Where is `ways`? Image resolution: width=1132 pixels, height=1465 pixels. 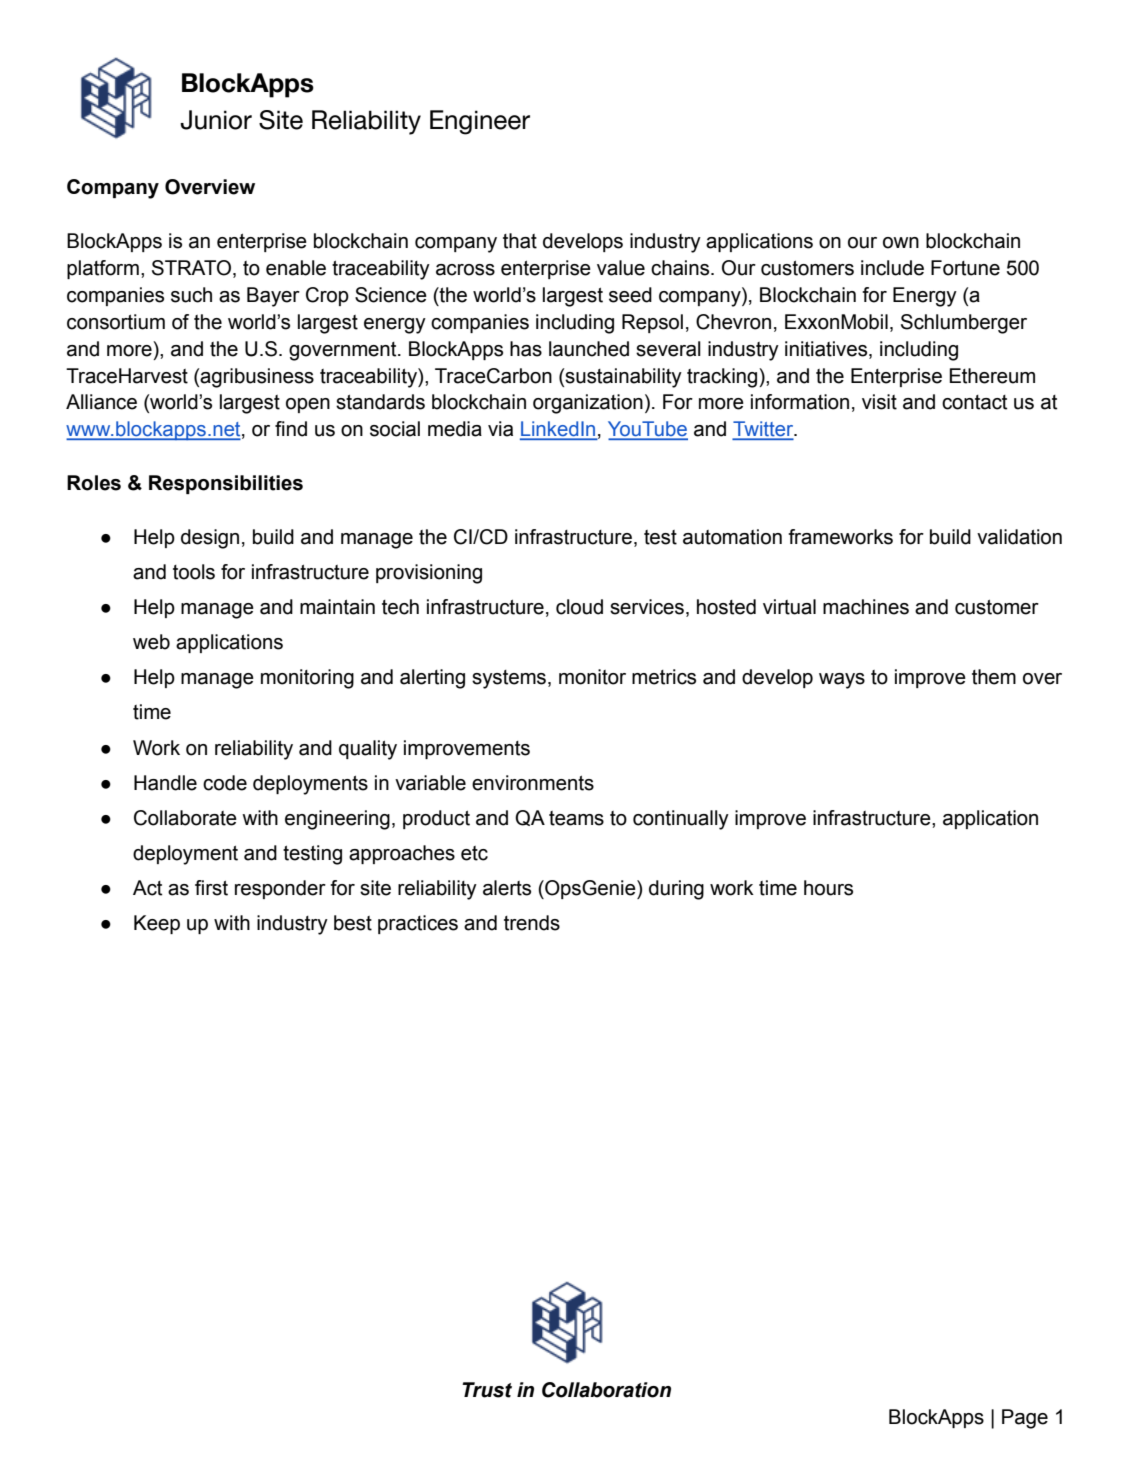
ways is located at coordinates (842, 681).
